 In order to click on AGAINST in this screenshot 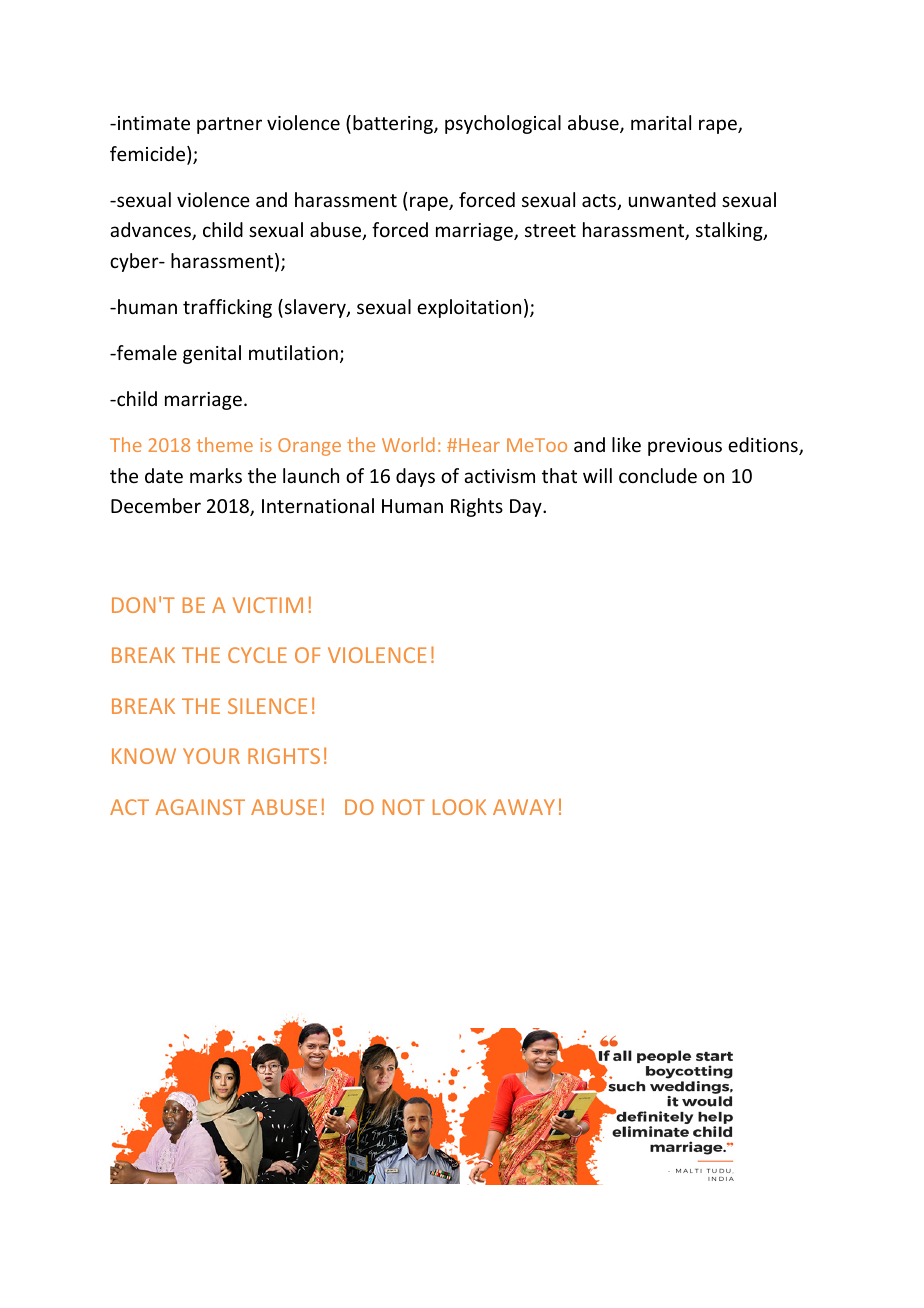, I will do `click(200, 807)`.
